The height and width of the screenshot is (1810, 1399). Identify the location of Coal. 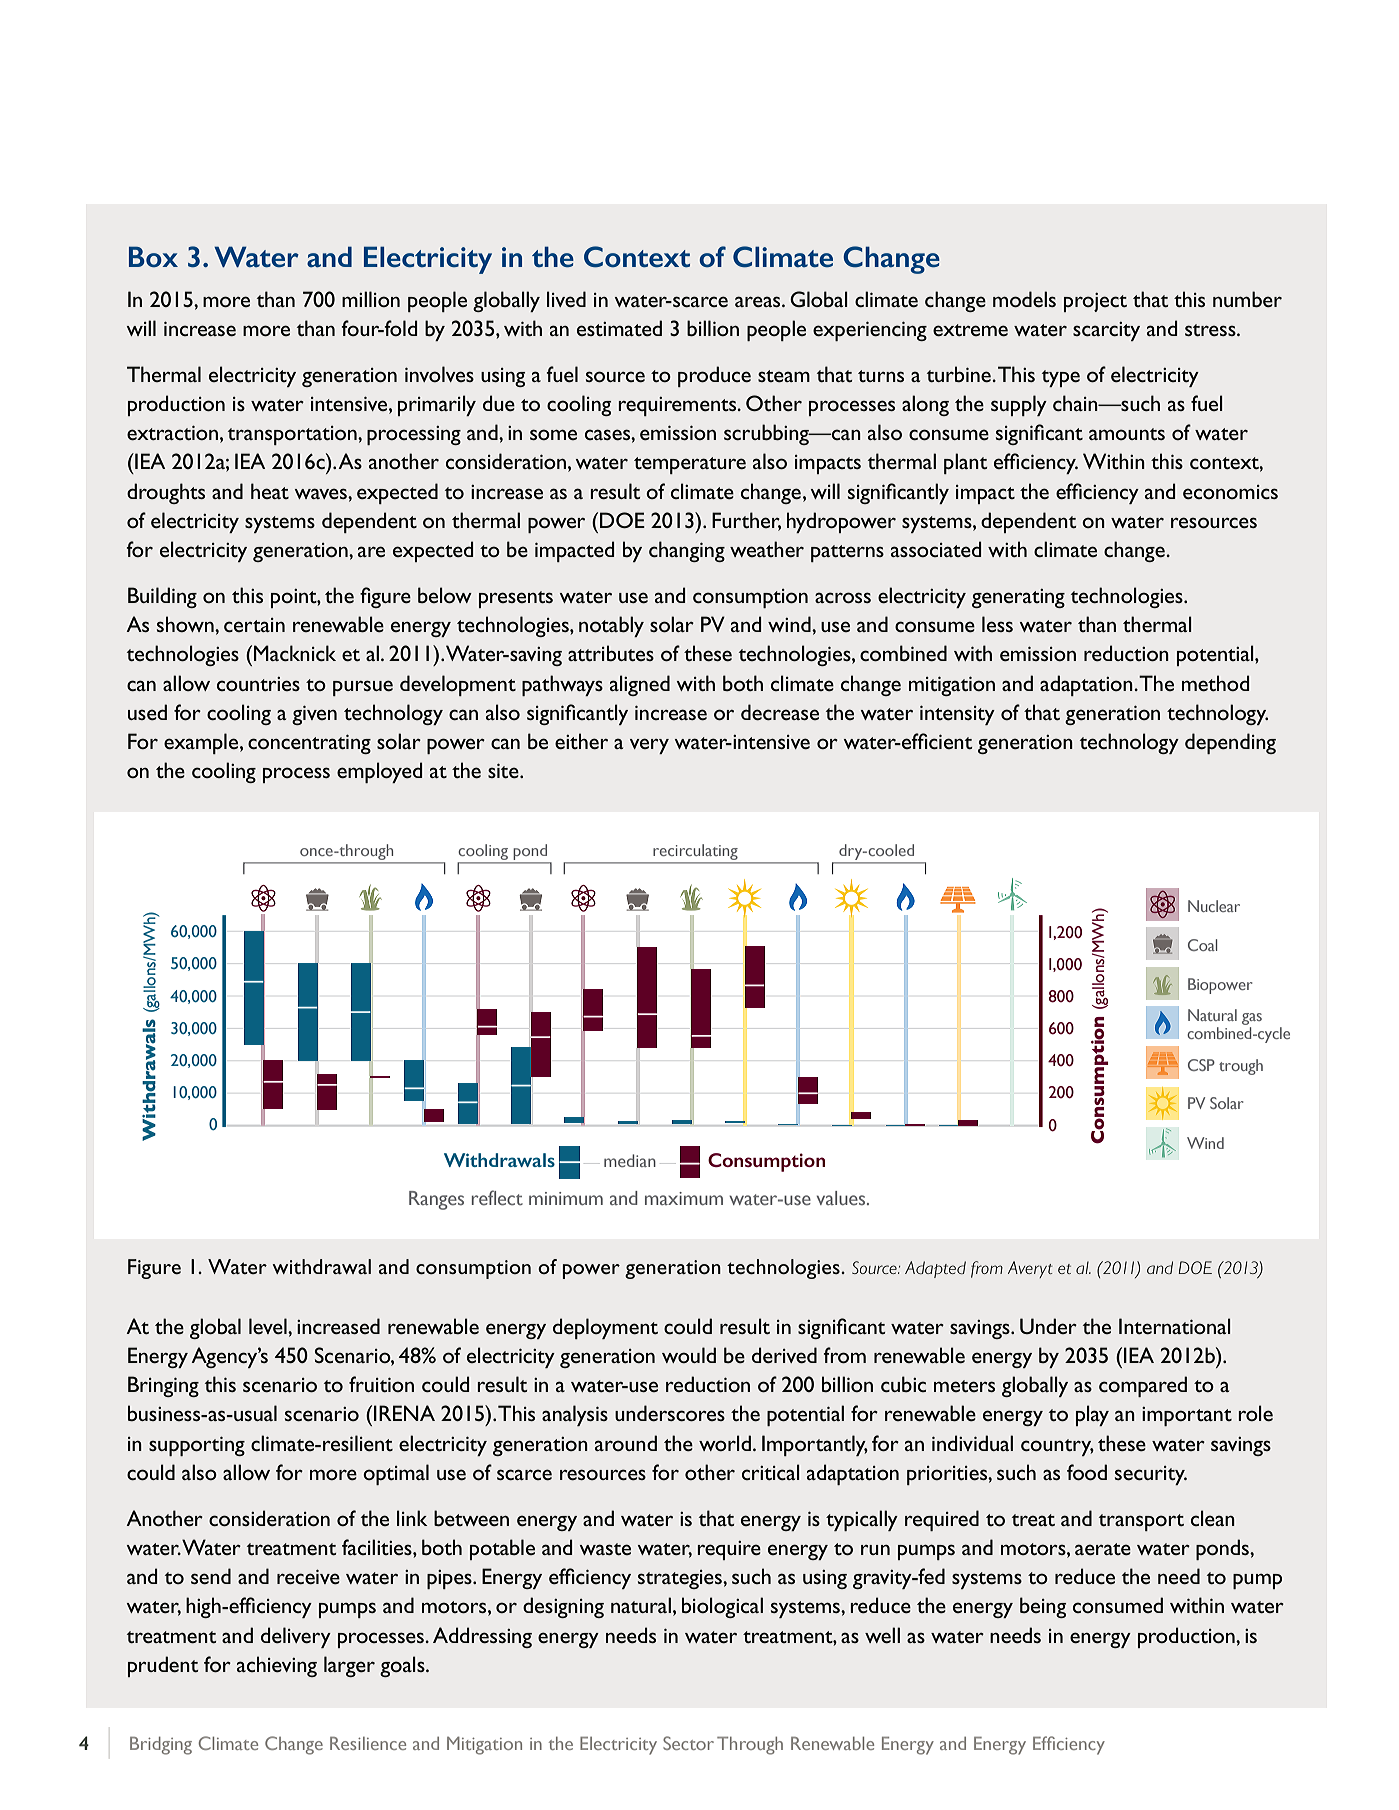
(1202, 945).
